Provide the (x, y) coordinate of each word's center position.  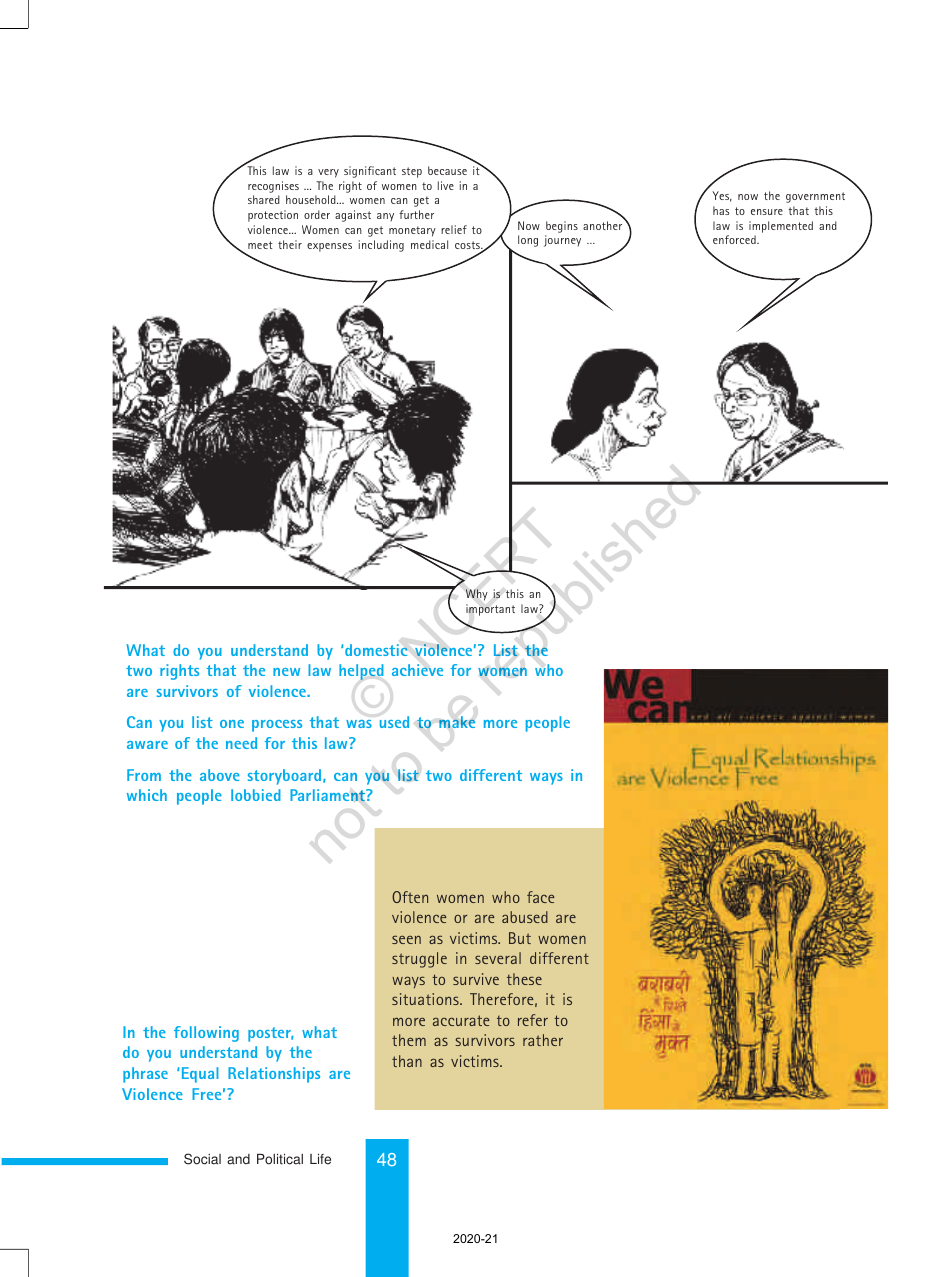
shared (264, 199)
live (446, 185)
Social (202, 1159)
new (286, 672)
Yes (722, 196)
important (490, 610)
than (407, 1061)
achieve (417, 670)
